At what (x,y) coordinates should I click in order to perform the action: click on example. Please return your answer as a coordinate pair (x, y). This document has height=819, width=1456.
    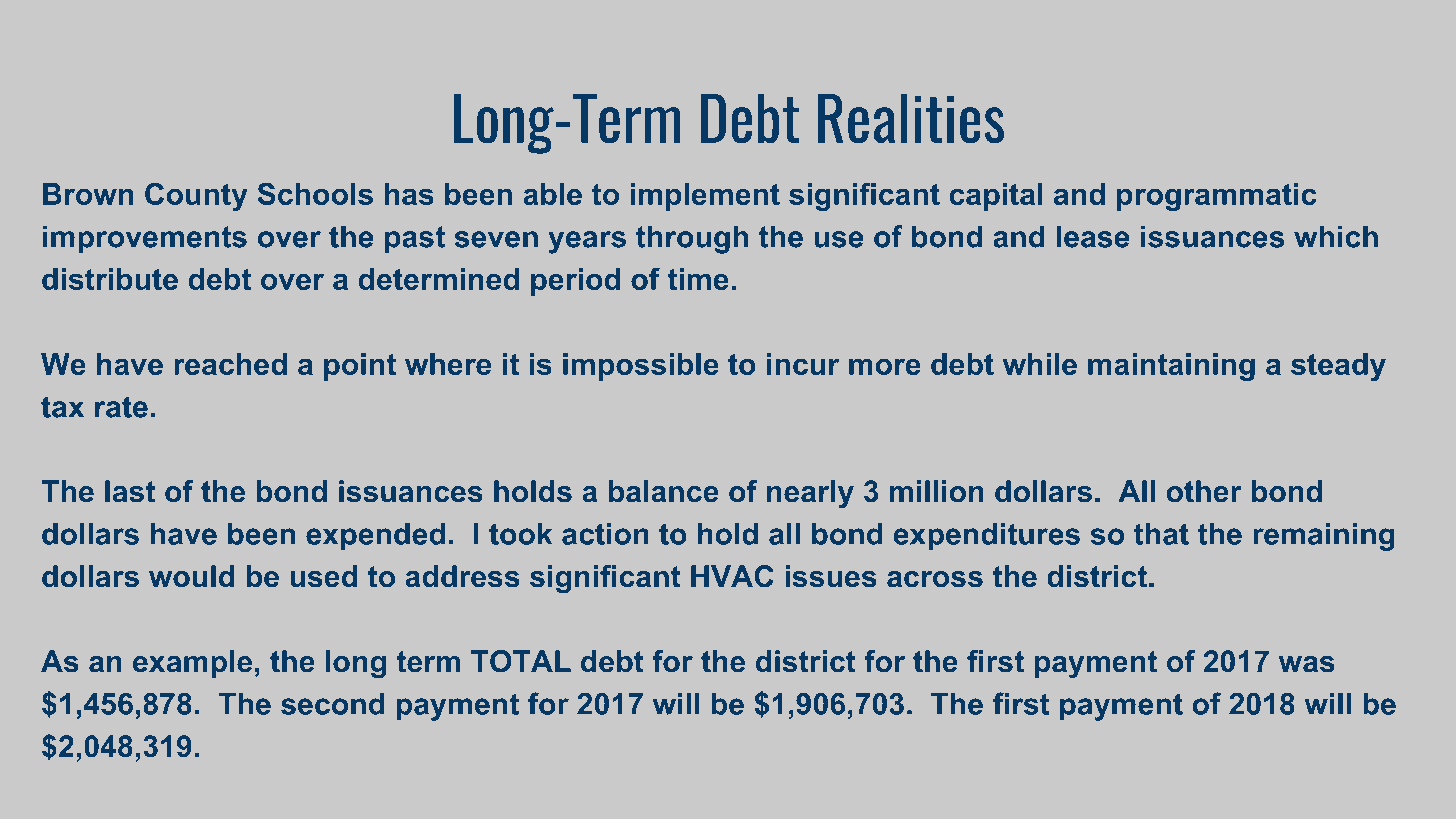
    Looking at the image, I should click on (192, 664).
